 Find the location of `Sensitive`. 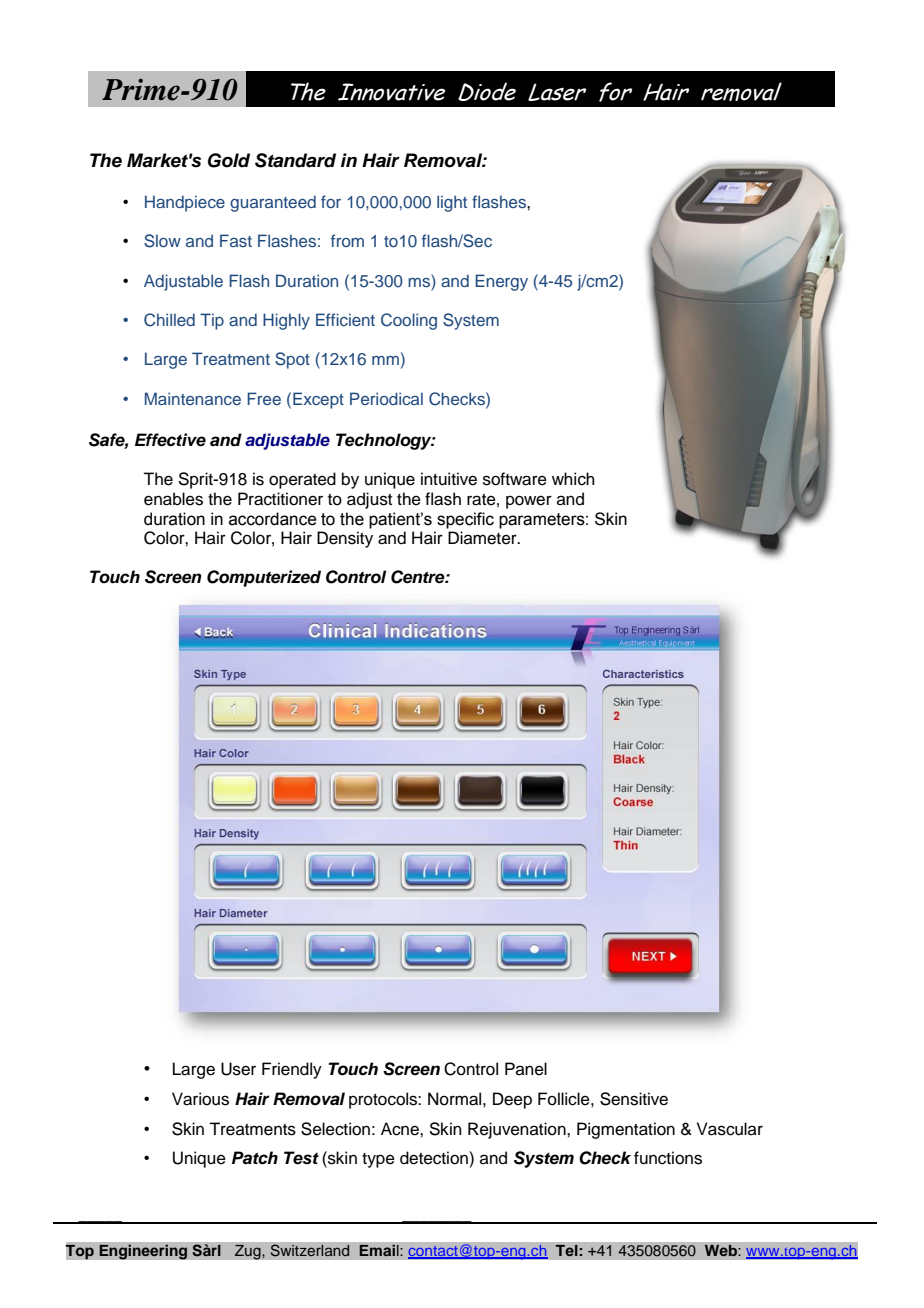

Sensitive is located at coordinates (634, 1099).
